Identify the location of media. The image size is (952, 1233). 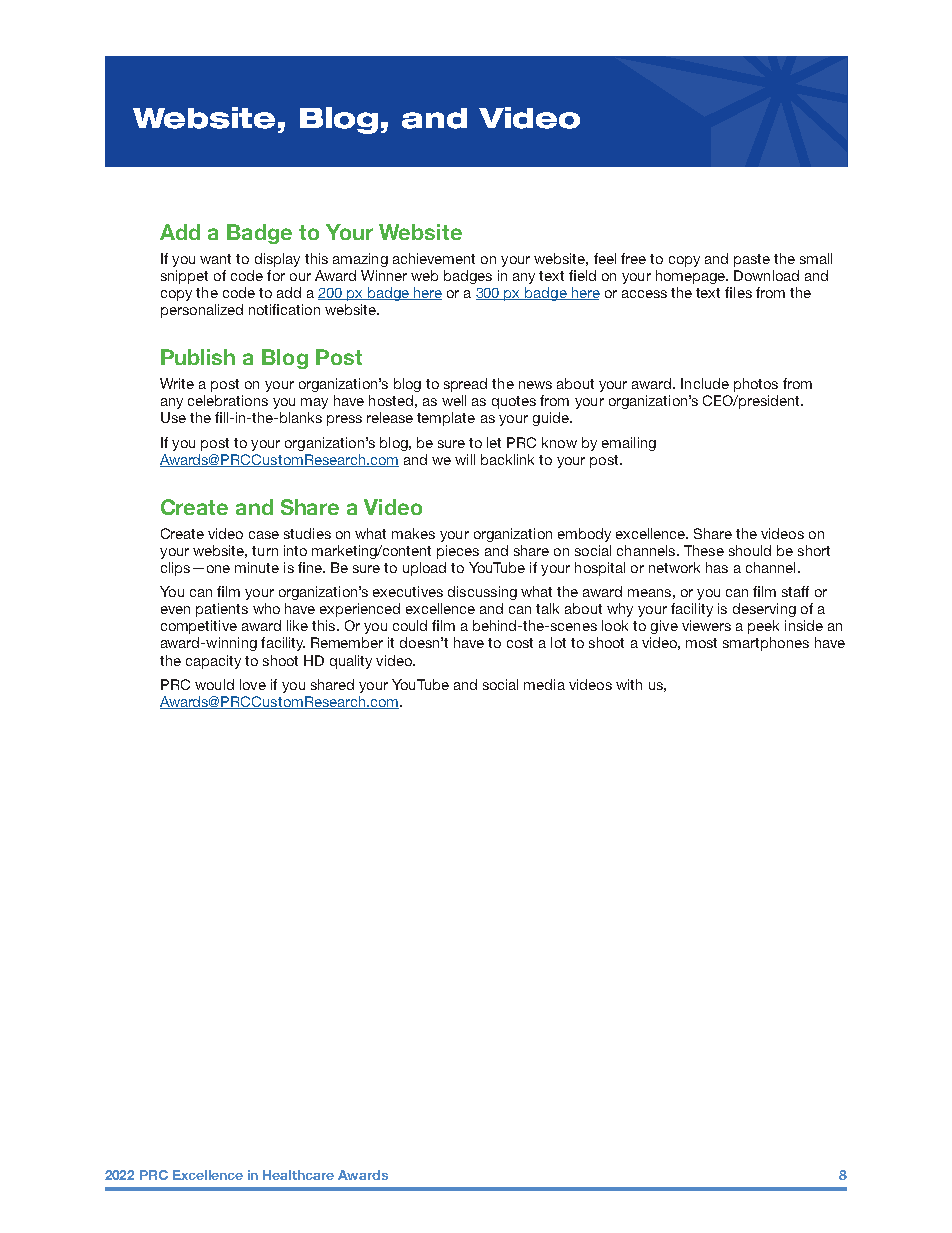
(544, 684).
